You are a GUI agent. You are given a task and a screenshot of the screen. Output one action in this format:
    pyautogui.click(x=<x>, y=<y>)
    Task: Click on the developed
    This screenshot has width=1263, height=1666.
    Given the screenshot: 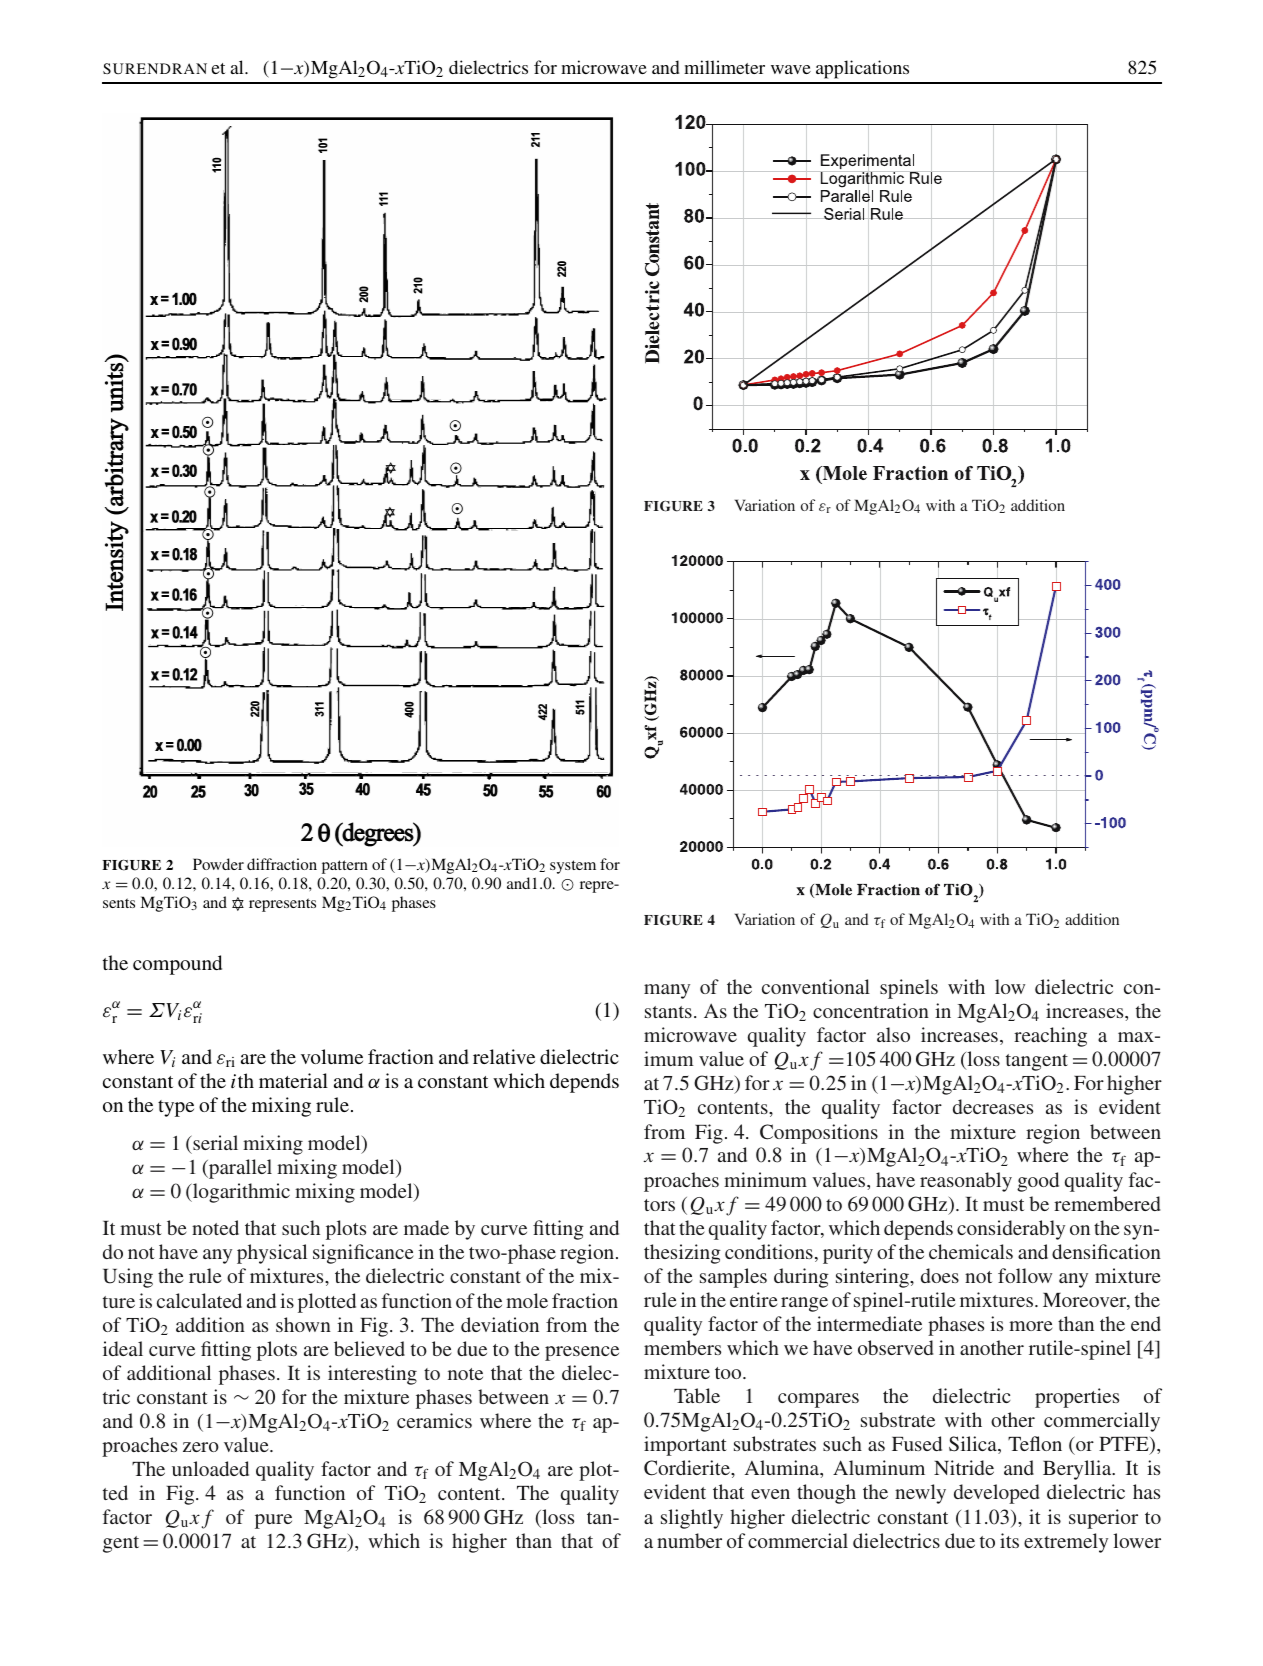 What is the action you would take?
    pyautogui.click(x=996, y=1494)
